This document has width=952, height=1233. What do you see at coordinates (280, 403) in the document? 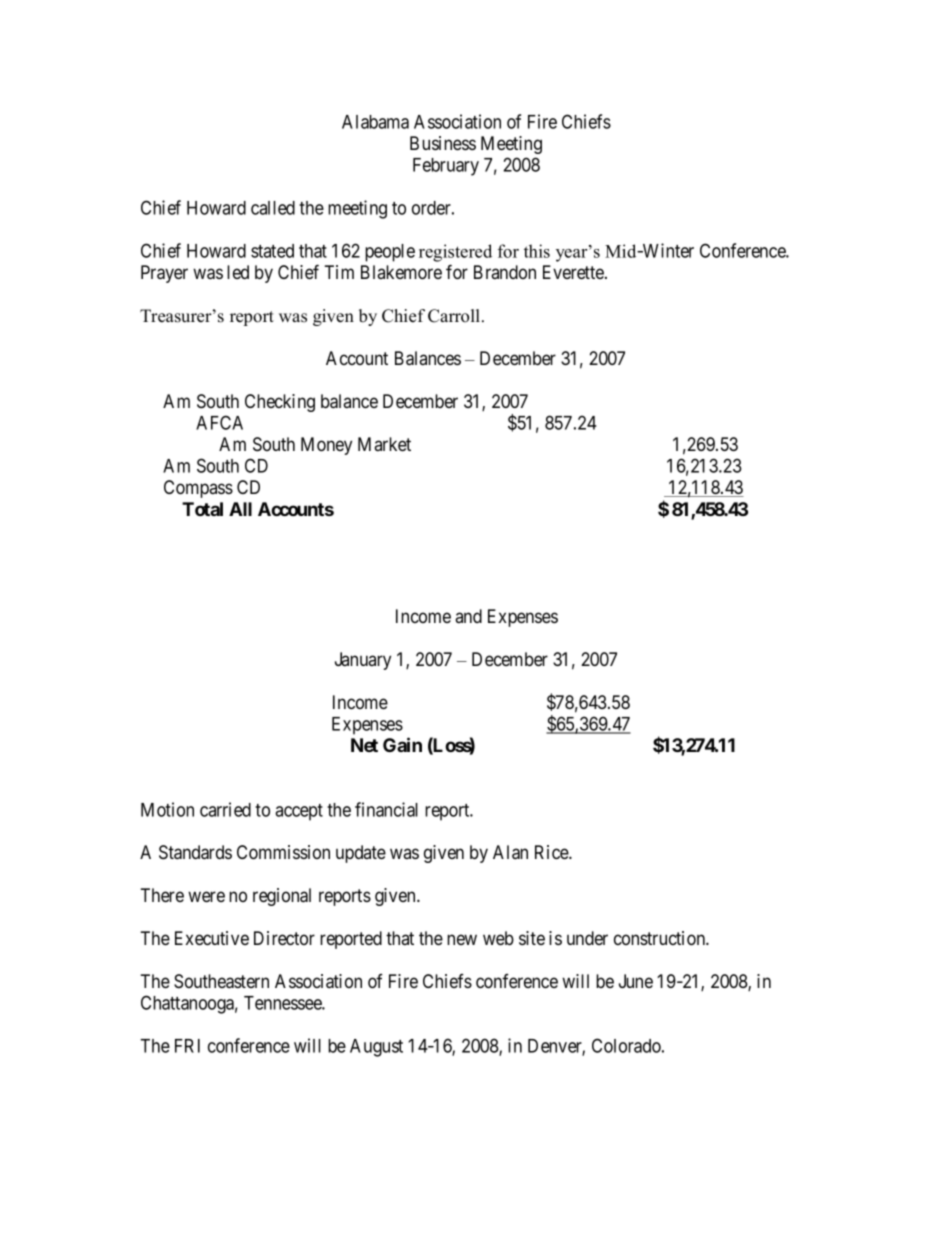
I see `Checking` at bounding box center [280, 403].
